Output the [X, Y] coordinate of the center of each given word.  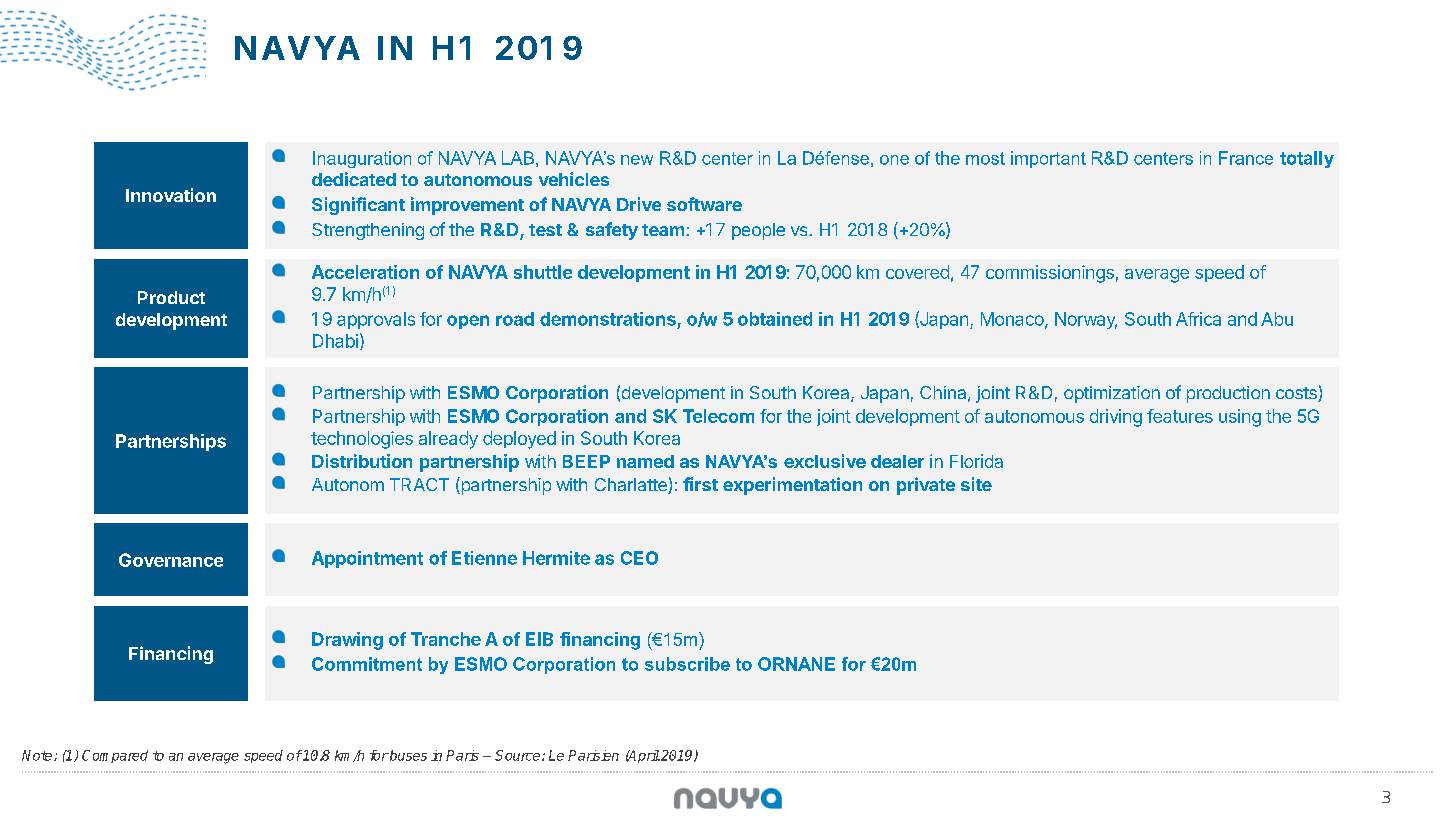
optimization [1112, 394]
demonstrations [608, 319]
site [976, 484]
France [1246, 158]
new [637, 160]
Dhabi [335, 341]
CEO [639, 558]
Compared [115, 756]
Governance [171, 560]
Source [519, 755]
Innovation [171, 195]
